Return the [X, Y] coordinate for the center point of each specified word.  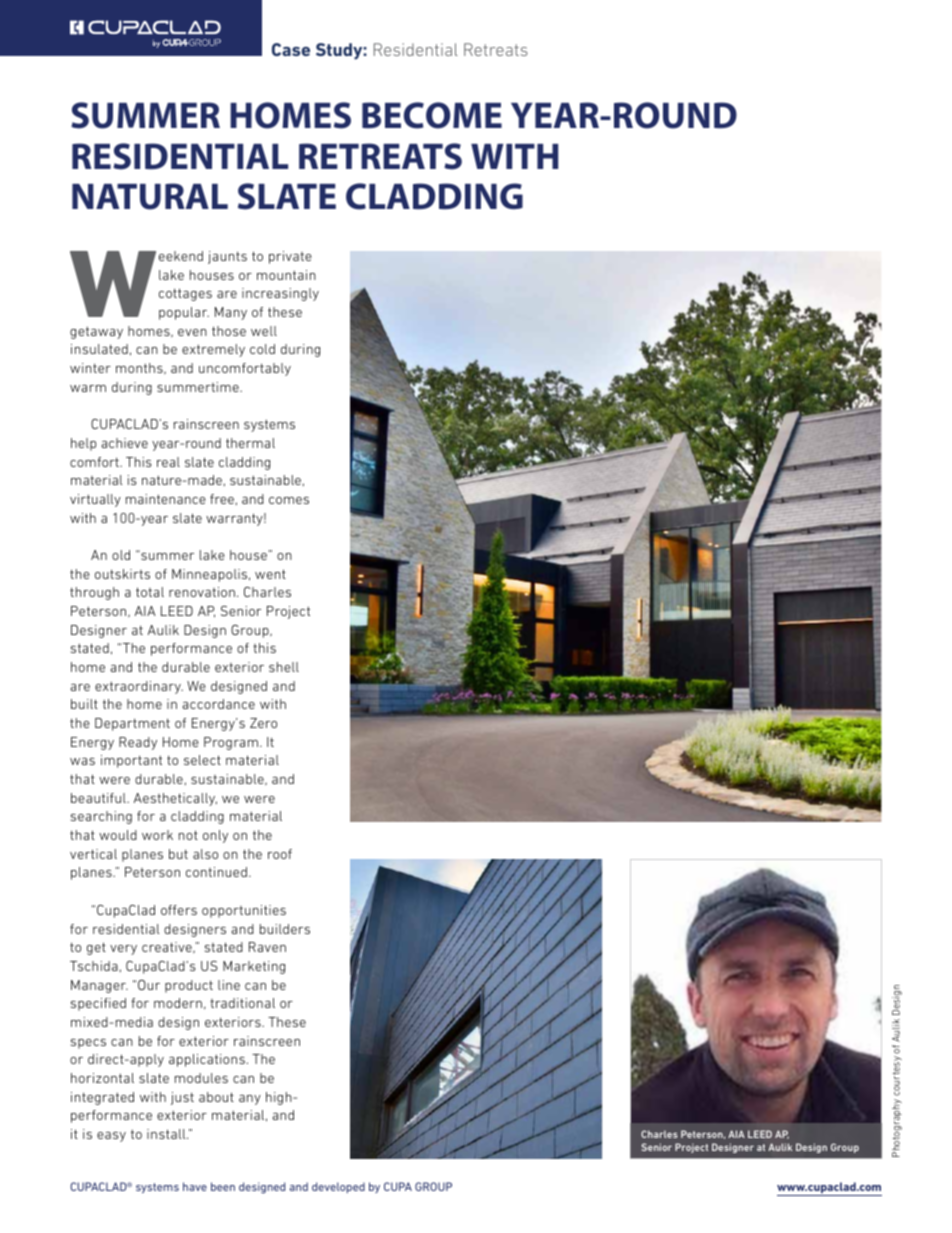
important [131, 761]
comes [289, 500]
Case [291, 49]
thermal [250, 443]
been [223, 1186]
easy [111, 1137]
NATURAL [150, 196]
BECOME [432, 115]
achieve [124, 443]
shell [284, 667]
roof [280, 854]
